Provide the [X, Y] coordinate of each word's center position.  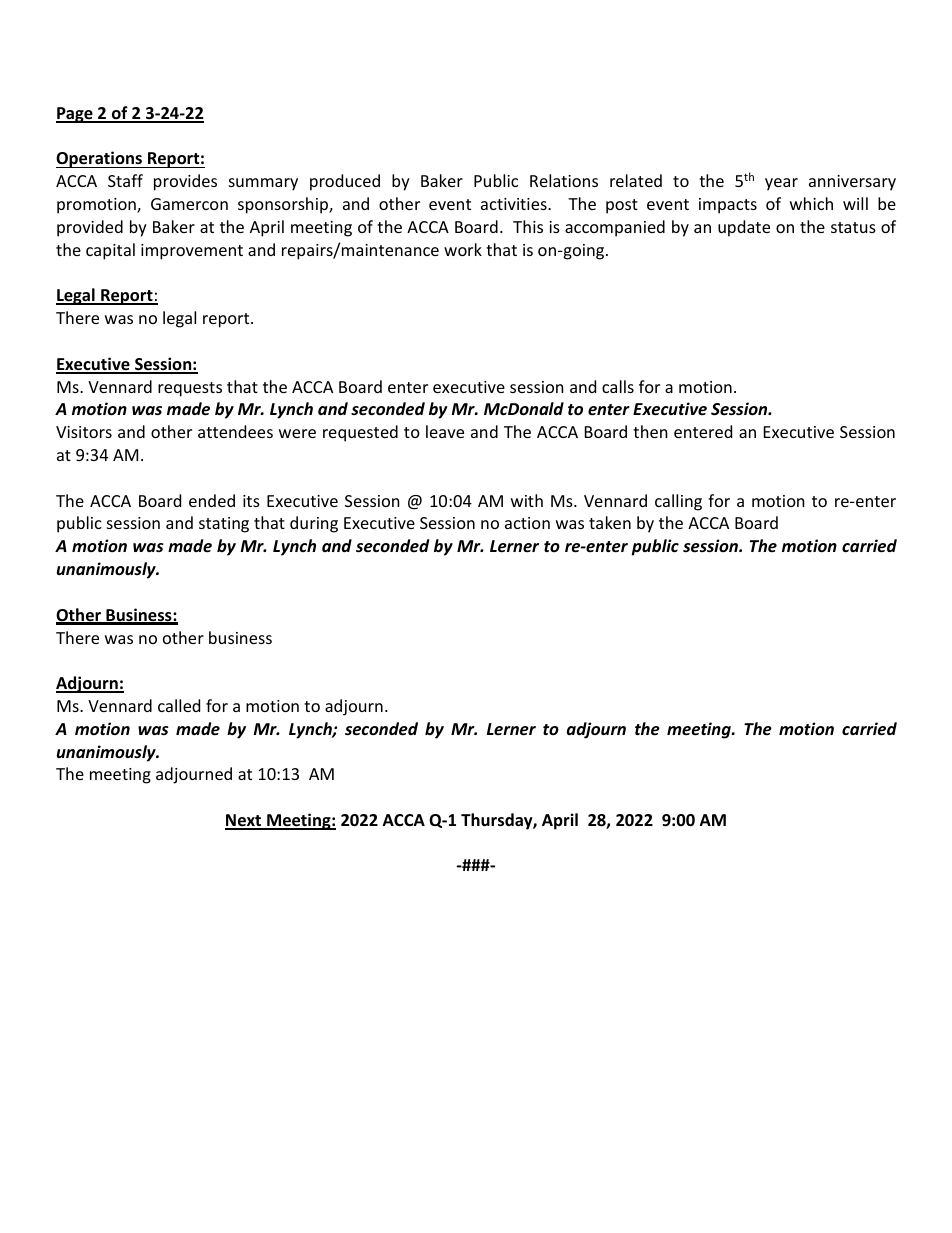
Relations [564, 180]
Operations [100, 159]
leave [445, 431]
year [781, 184]
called [179, 705]
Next [244, 821]
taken [610, 522]
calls [618, 386]
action [527, 523]
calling [678, 502]
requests [190, 389]
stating [224, 525]
